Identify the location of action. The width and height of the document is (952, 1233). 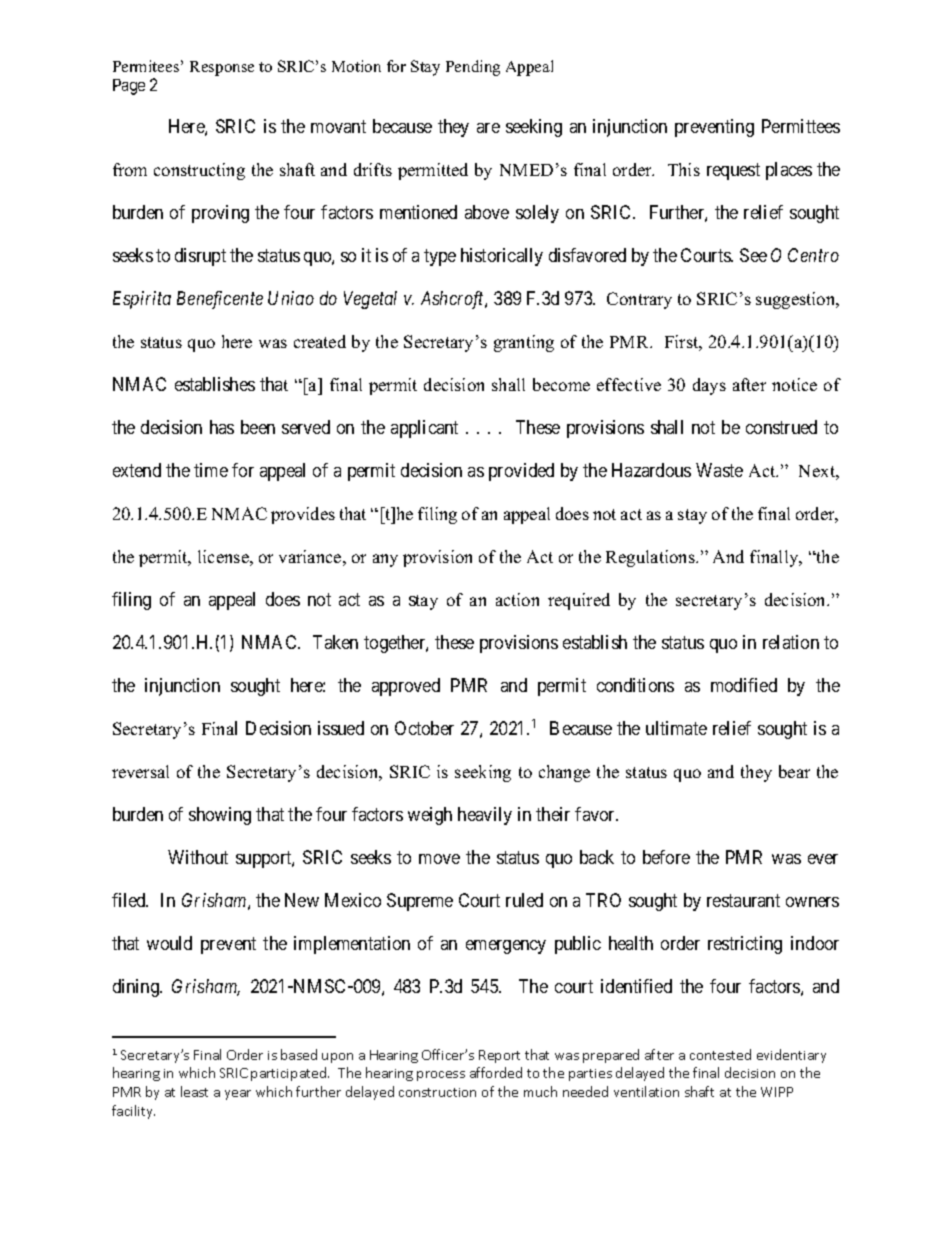
(517, 599).
